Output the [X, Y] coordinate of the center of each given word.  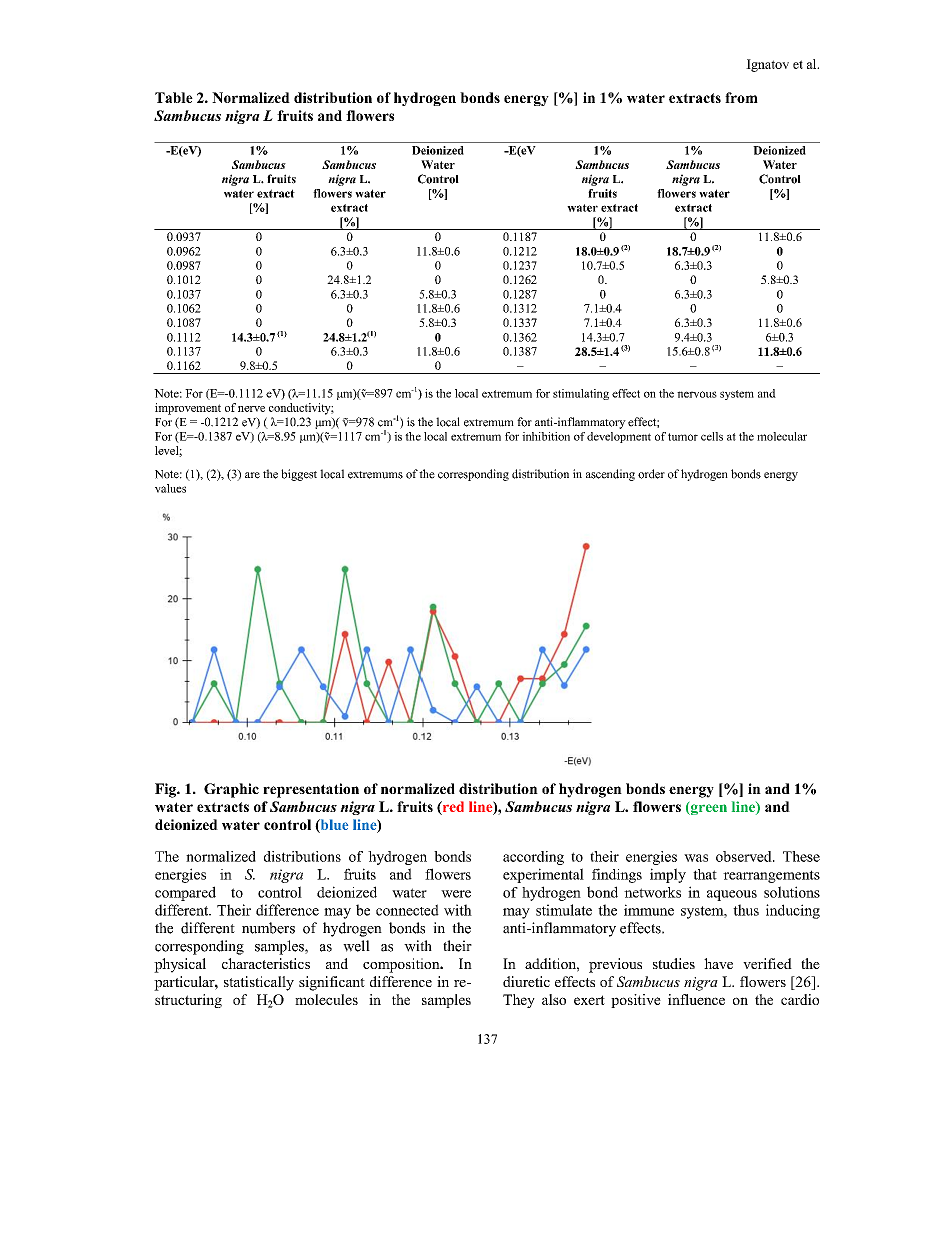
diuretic [526, 981]
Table [174, 97]
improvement [188, 409]
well [356, 946]
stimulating [581, 394]
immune [649, 910]
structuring [188, 1001]
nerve [251, 409]
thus [746, 910]
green [708, 809]
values [170, 488]
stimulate [564, 910]
